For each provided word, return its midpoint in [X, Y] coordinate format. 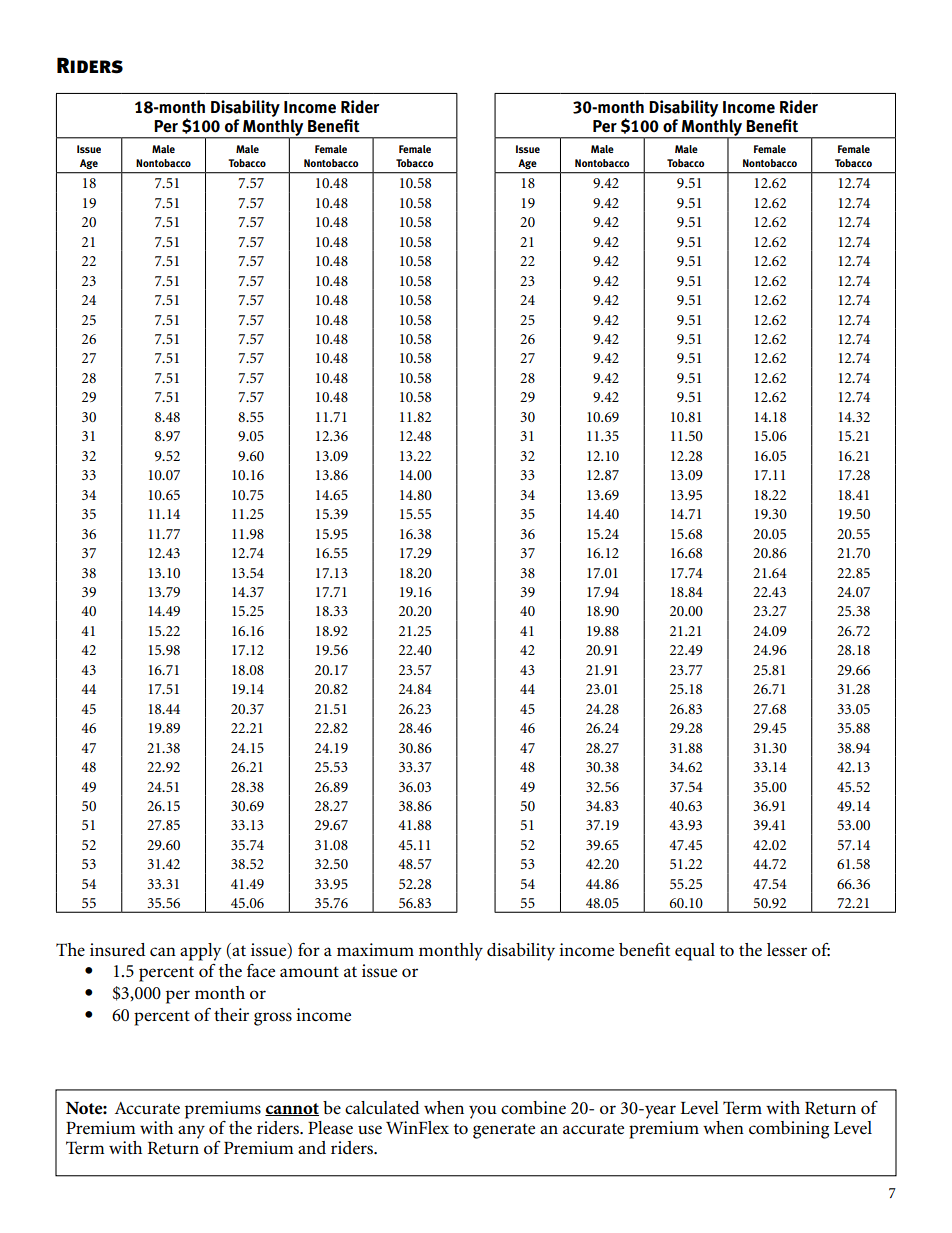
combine [533, 1108]
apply [201, 952]
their [231, 1014]
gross [273, 1019]
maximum [375, 949]
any [191, 1132]
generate [504, 1131]
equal [695, 952]
